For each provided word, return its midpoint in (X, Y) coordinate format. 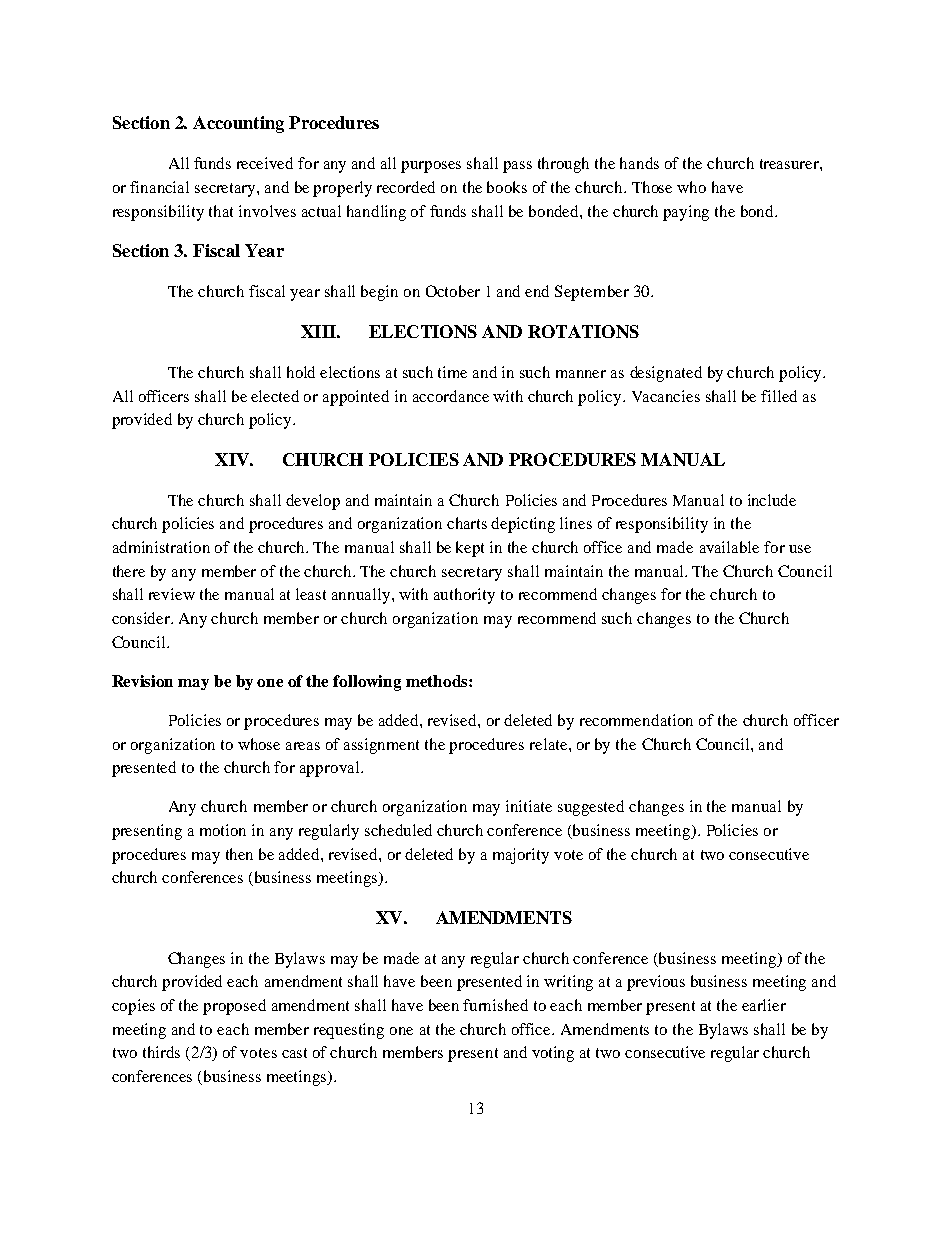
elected (275, 396)
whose (259, 744)
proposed (234, 1007)
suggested (591, 808)
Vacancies (666, 396)
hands (639, 163)
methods (438, 681)
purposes (431, 167)
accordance (451, 396)
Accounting (238, 124)
